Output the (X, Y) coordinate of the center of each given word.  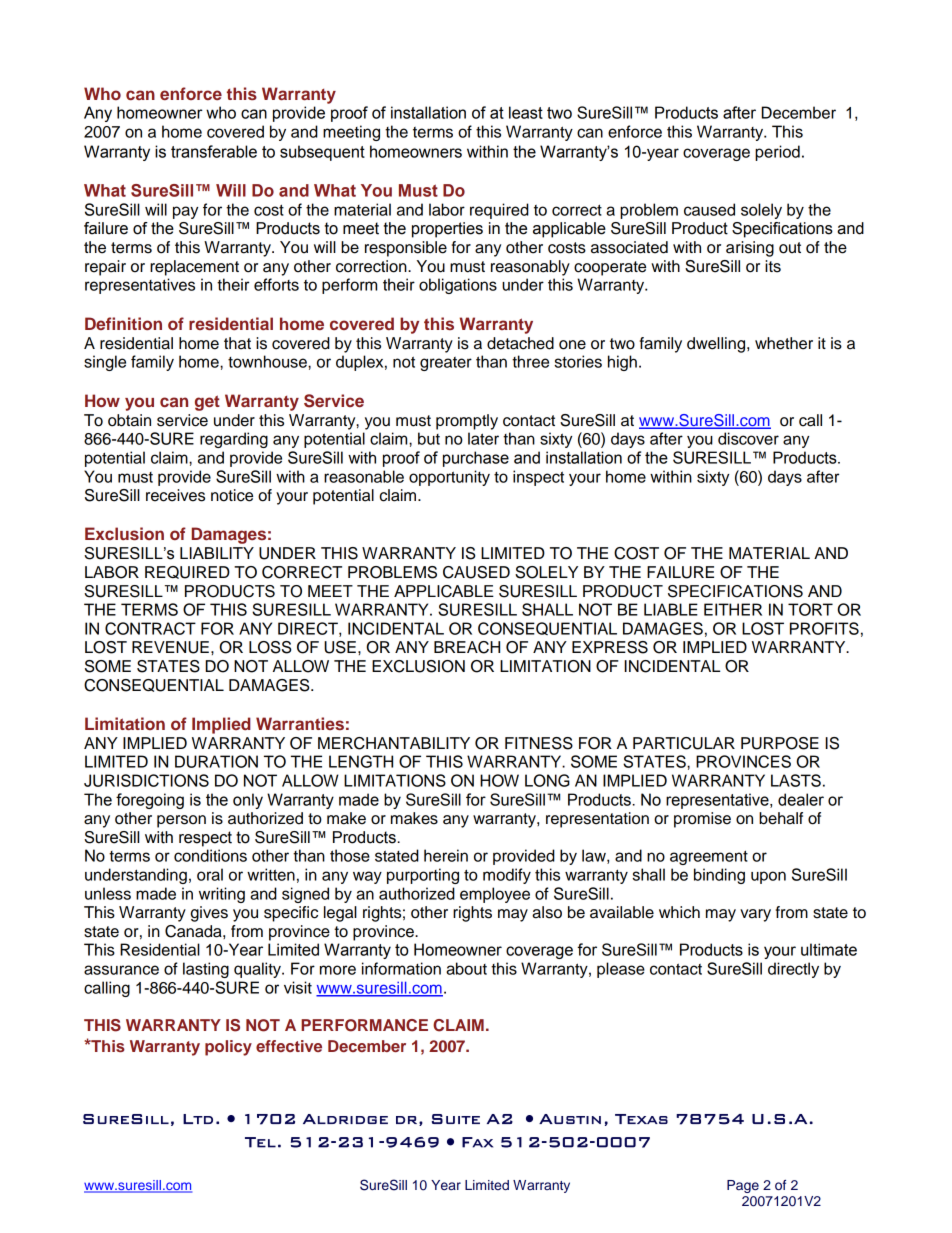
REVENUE (170, 647)
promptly (467, 422)
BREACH (467, 647)
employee (495, 895)
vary (755, 915)
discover (748, 438)
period (777, 153)
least (526, 112)
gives (209, 914)
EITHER (733, 609)
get (207, 403)
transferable (214, 151)
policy (228, 1048)
